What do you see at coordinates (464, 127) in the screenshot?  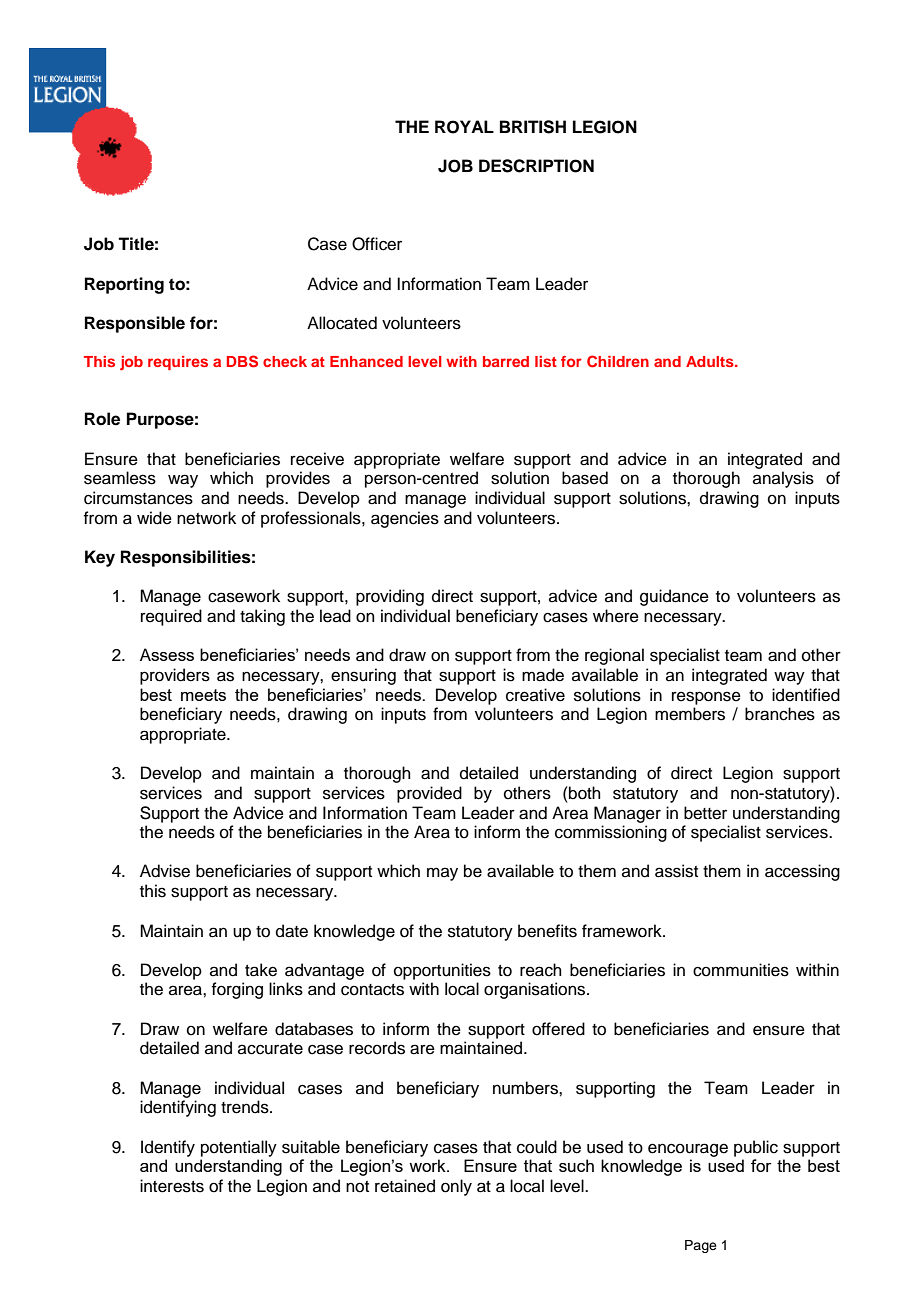 I see `ROYAL` at bounding box center [464, 127].
